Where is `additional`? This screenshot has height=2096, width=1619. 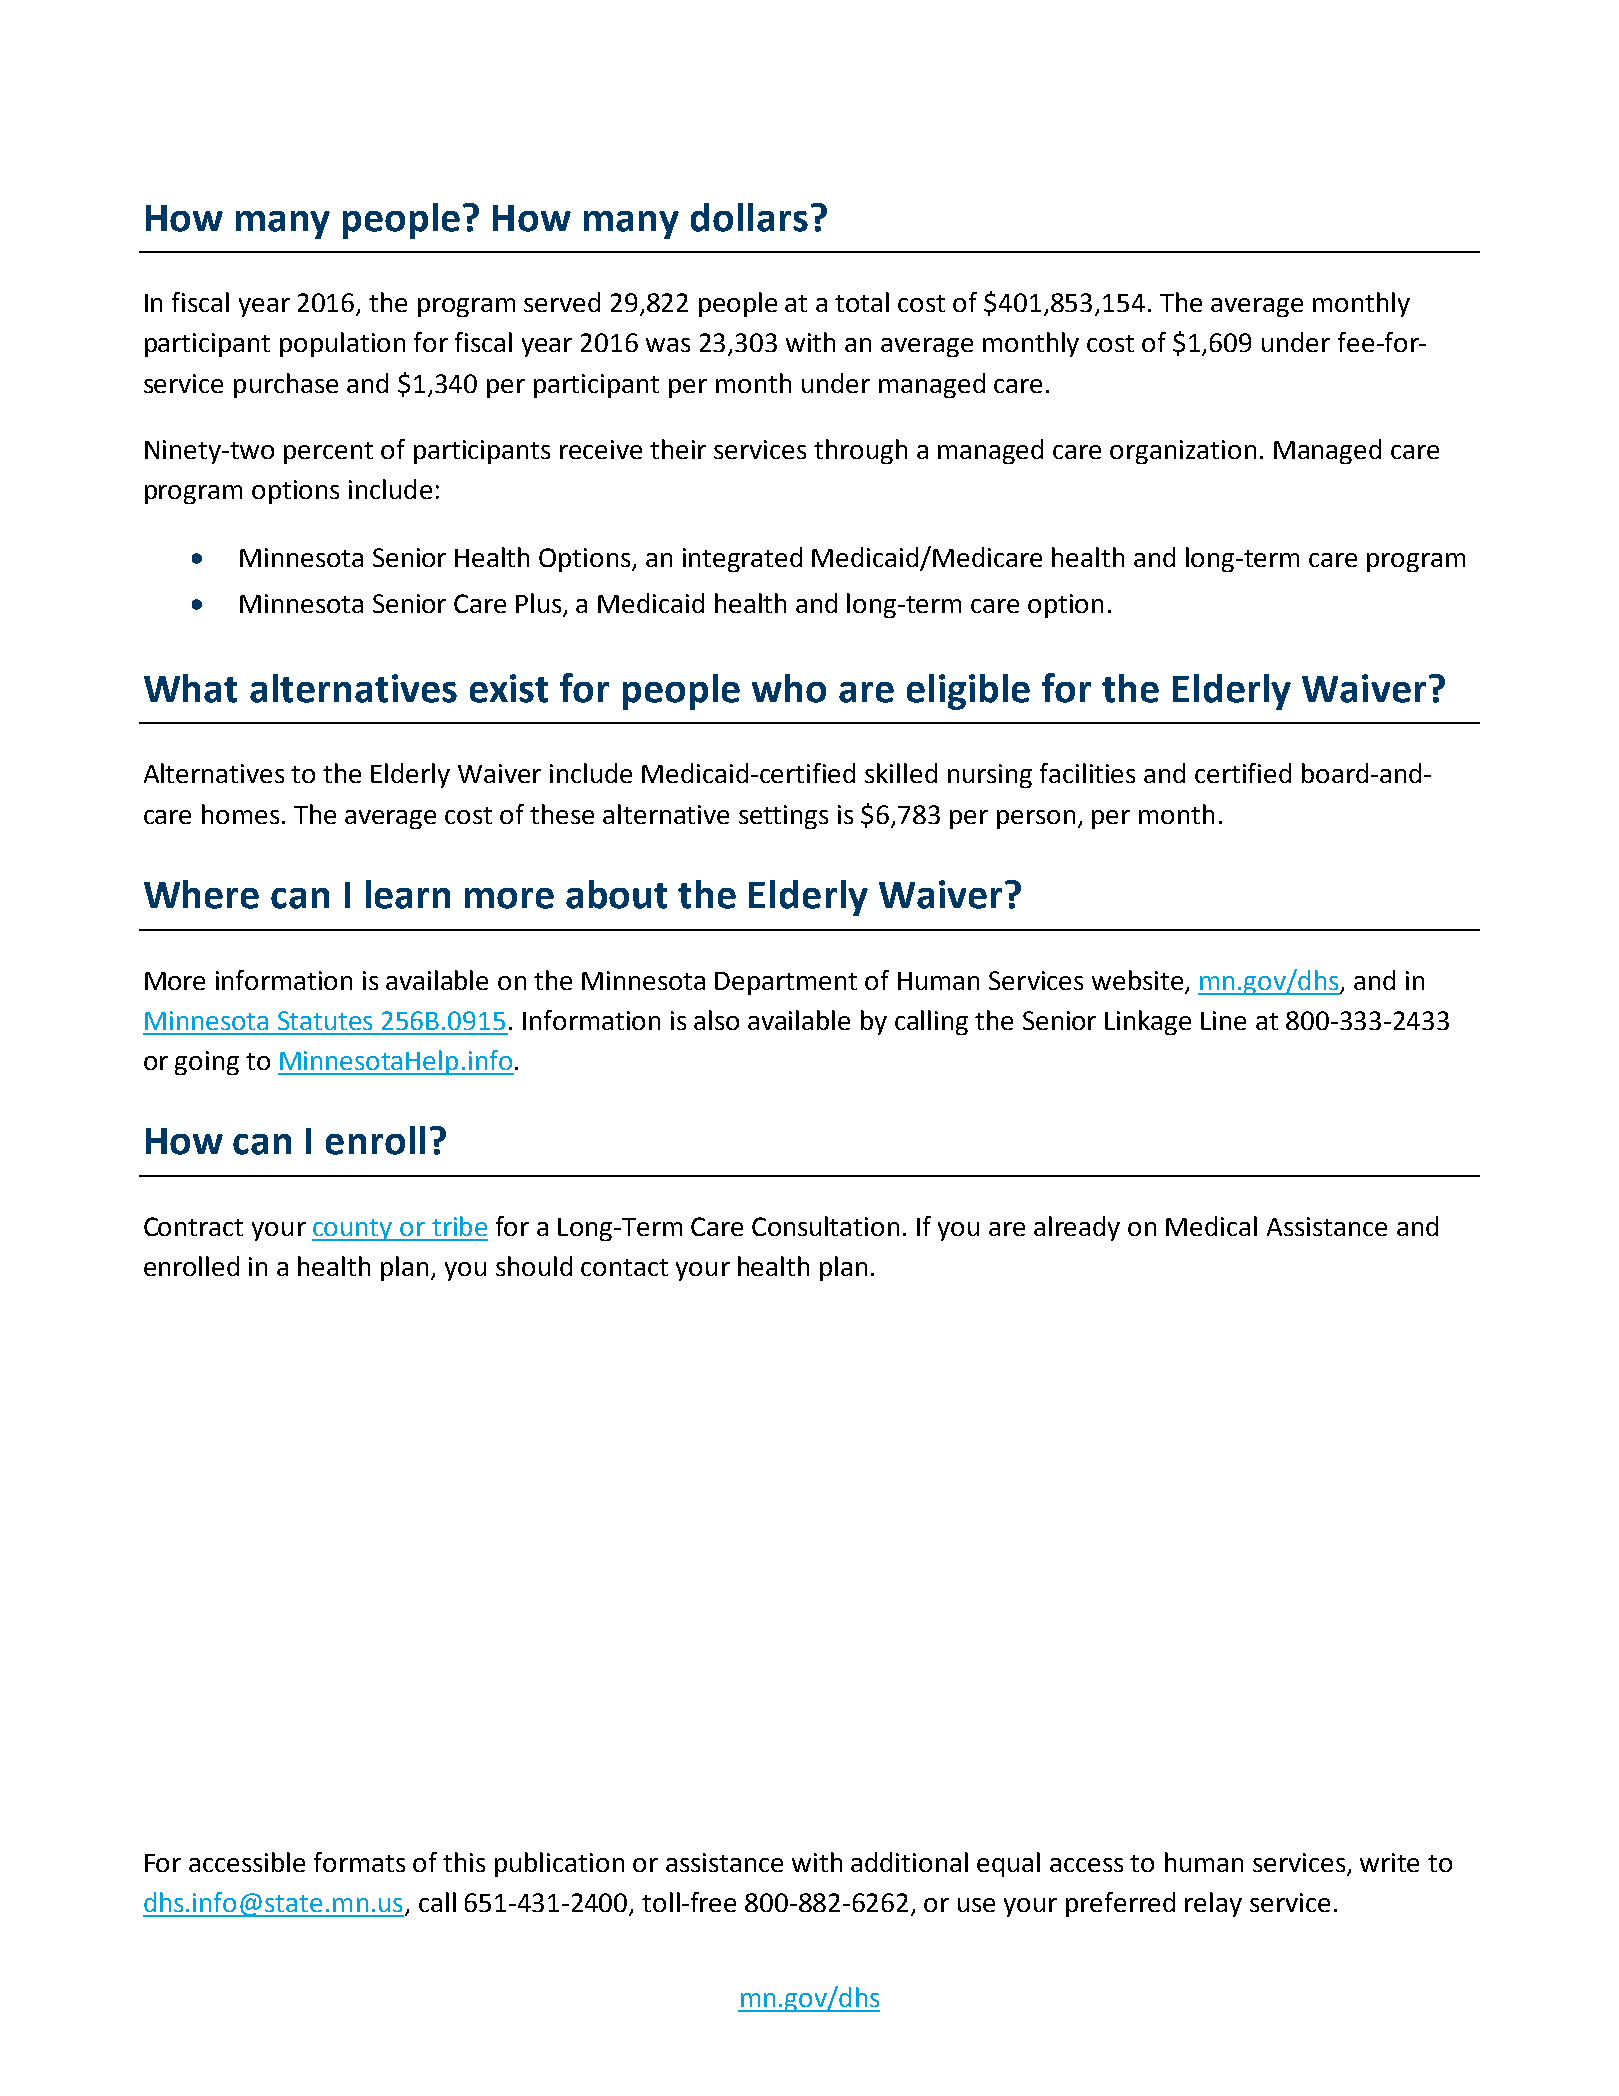
additional is located at coordinates (909, 1862).
